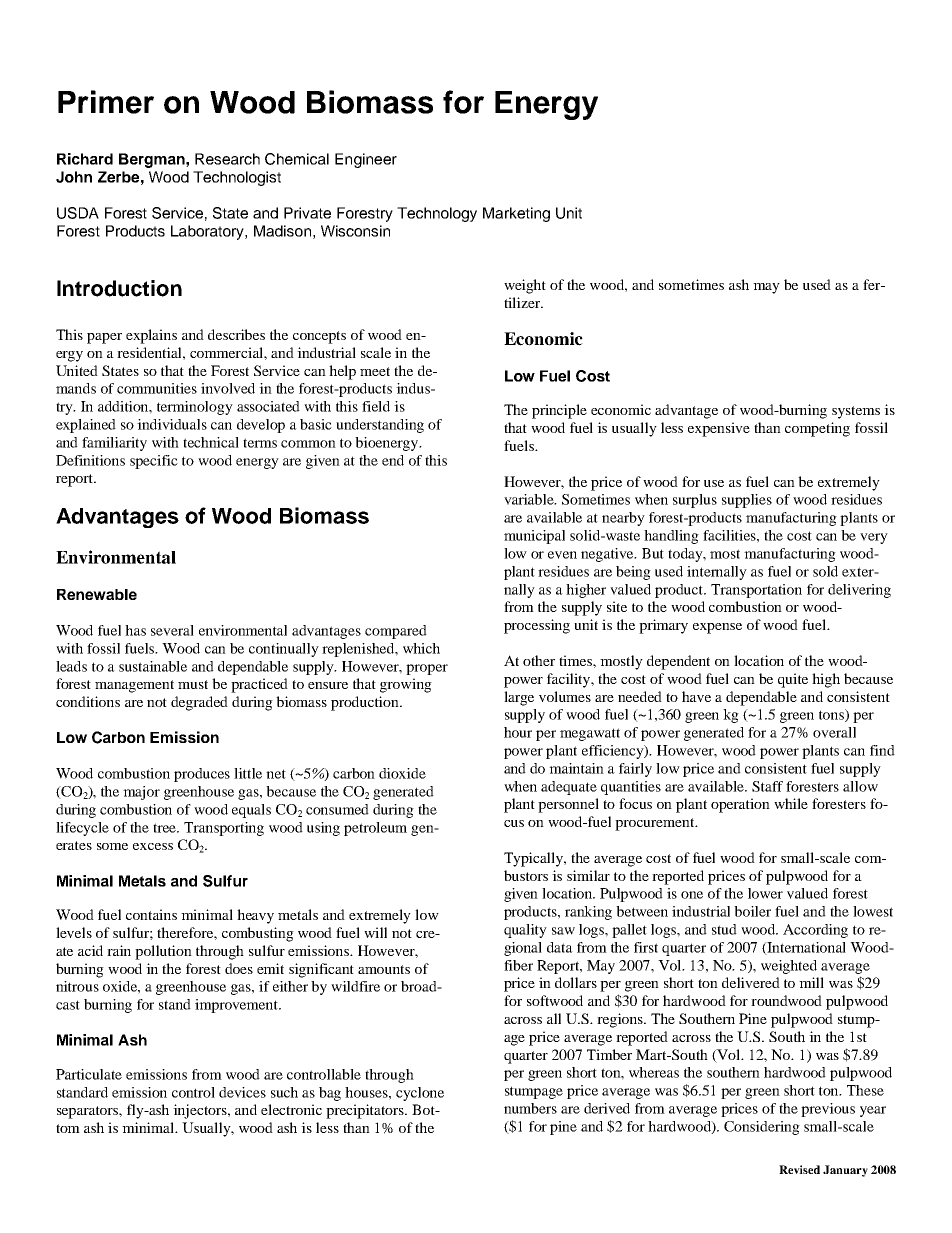 The width and height of the image is (952, 1233). Describe the element at coordinates (791, 803) in the image. I see `while` at that location.
